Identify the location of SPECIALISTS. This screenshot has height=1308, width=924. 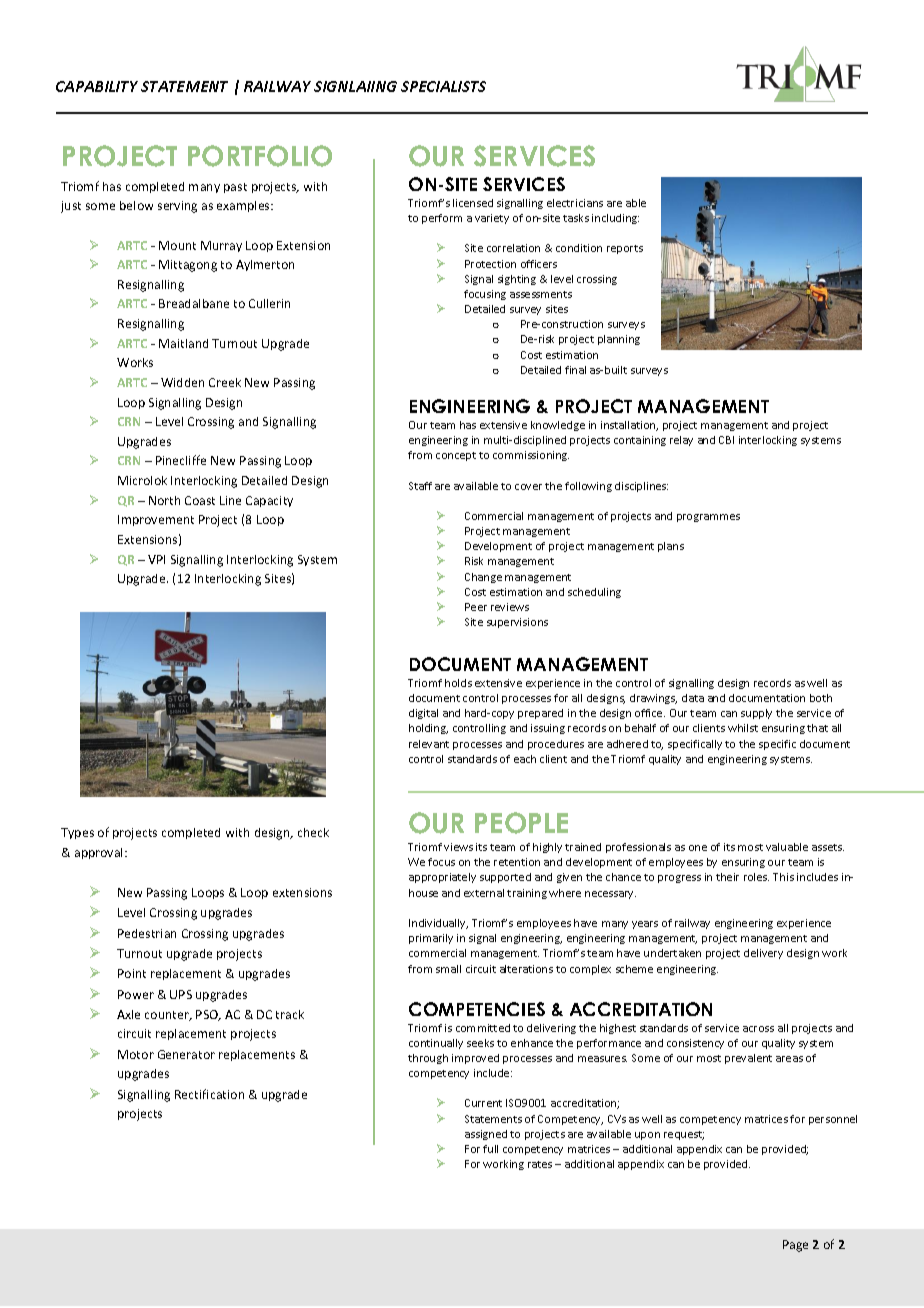
(443, 86).
